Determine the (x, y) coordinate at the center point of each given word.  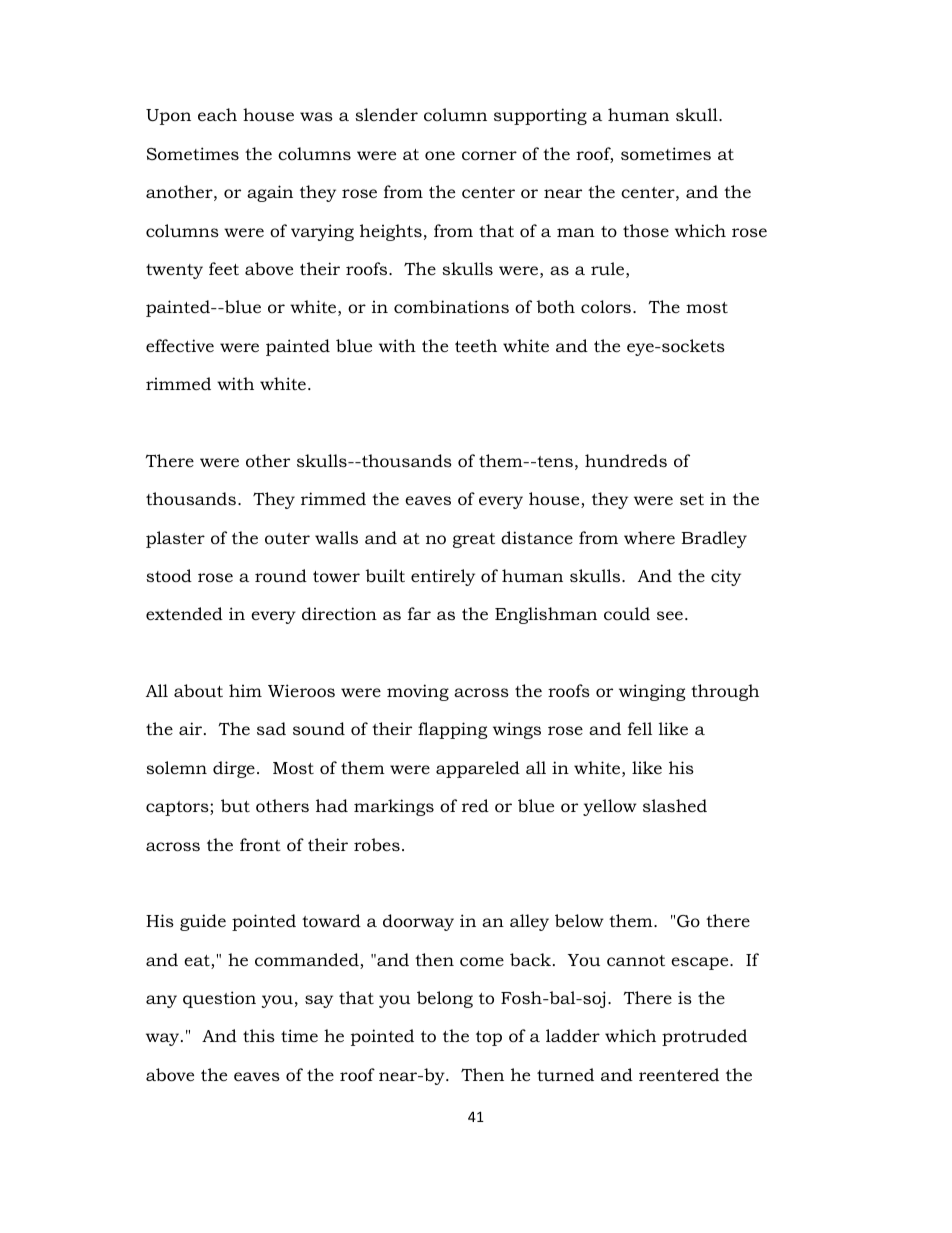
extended (184, 613)
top (489, 1038)
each (217, 115)
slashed (675, 805)
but (235, 805)
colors (607, 307)
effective (180, 345)
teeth (476, 345)
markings (394, 807)
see (670, 615)
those (646, 230)
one (440, 156)
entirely (443, 577)
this (259, 1035)
